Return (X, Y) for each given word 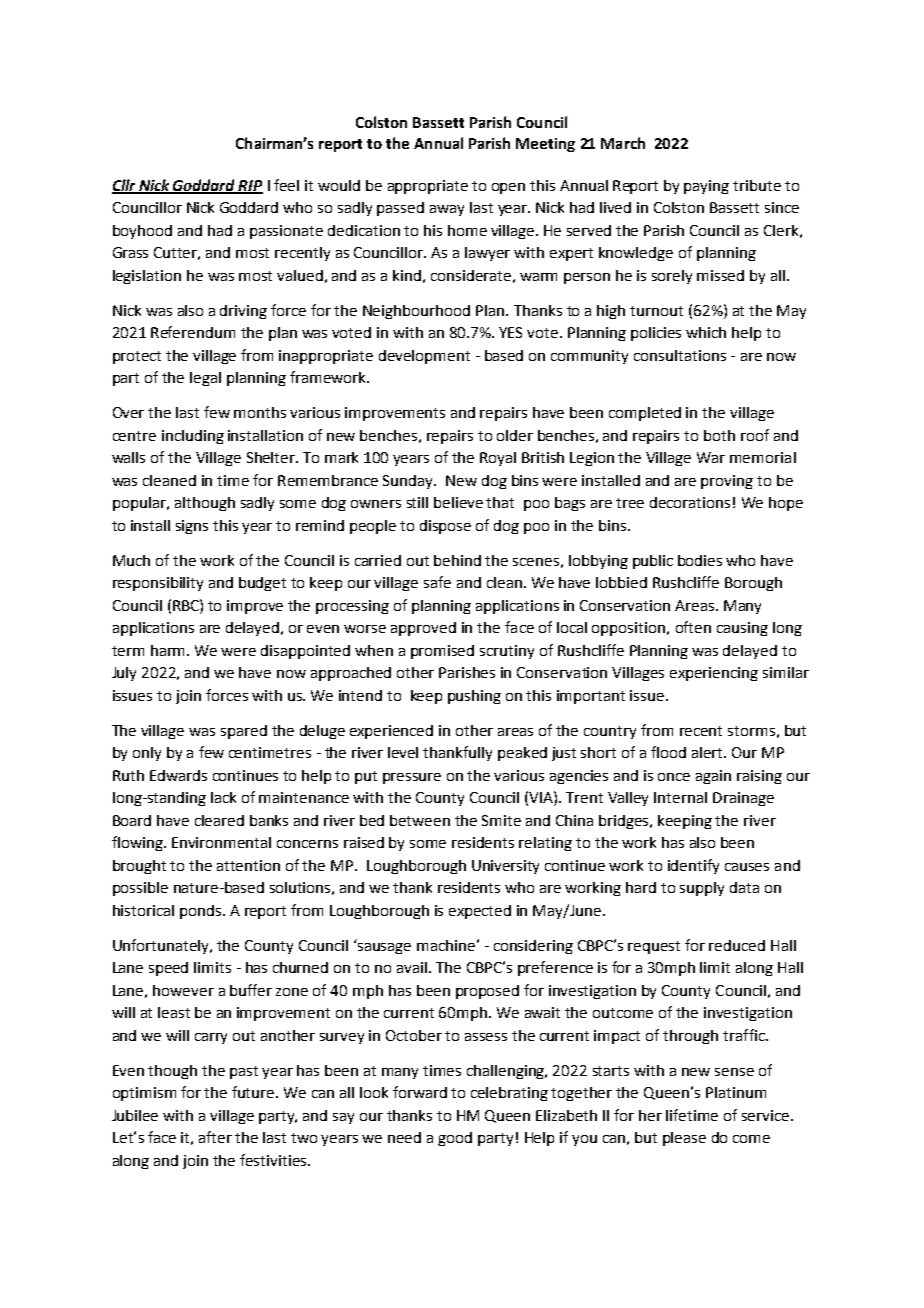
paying (706, 187)
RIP (250, 186)
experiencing (714, 674)
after (215, 1137)
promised (442, 652)
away (447, 210)
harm (169, 650)
